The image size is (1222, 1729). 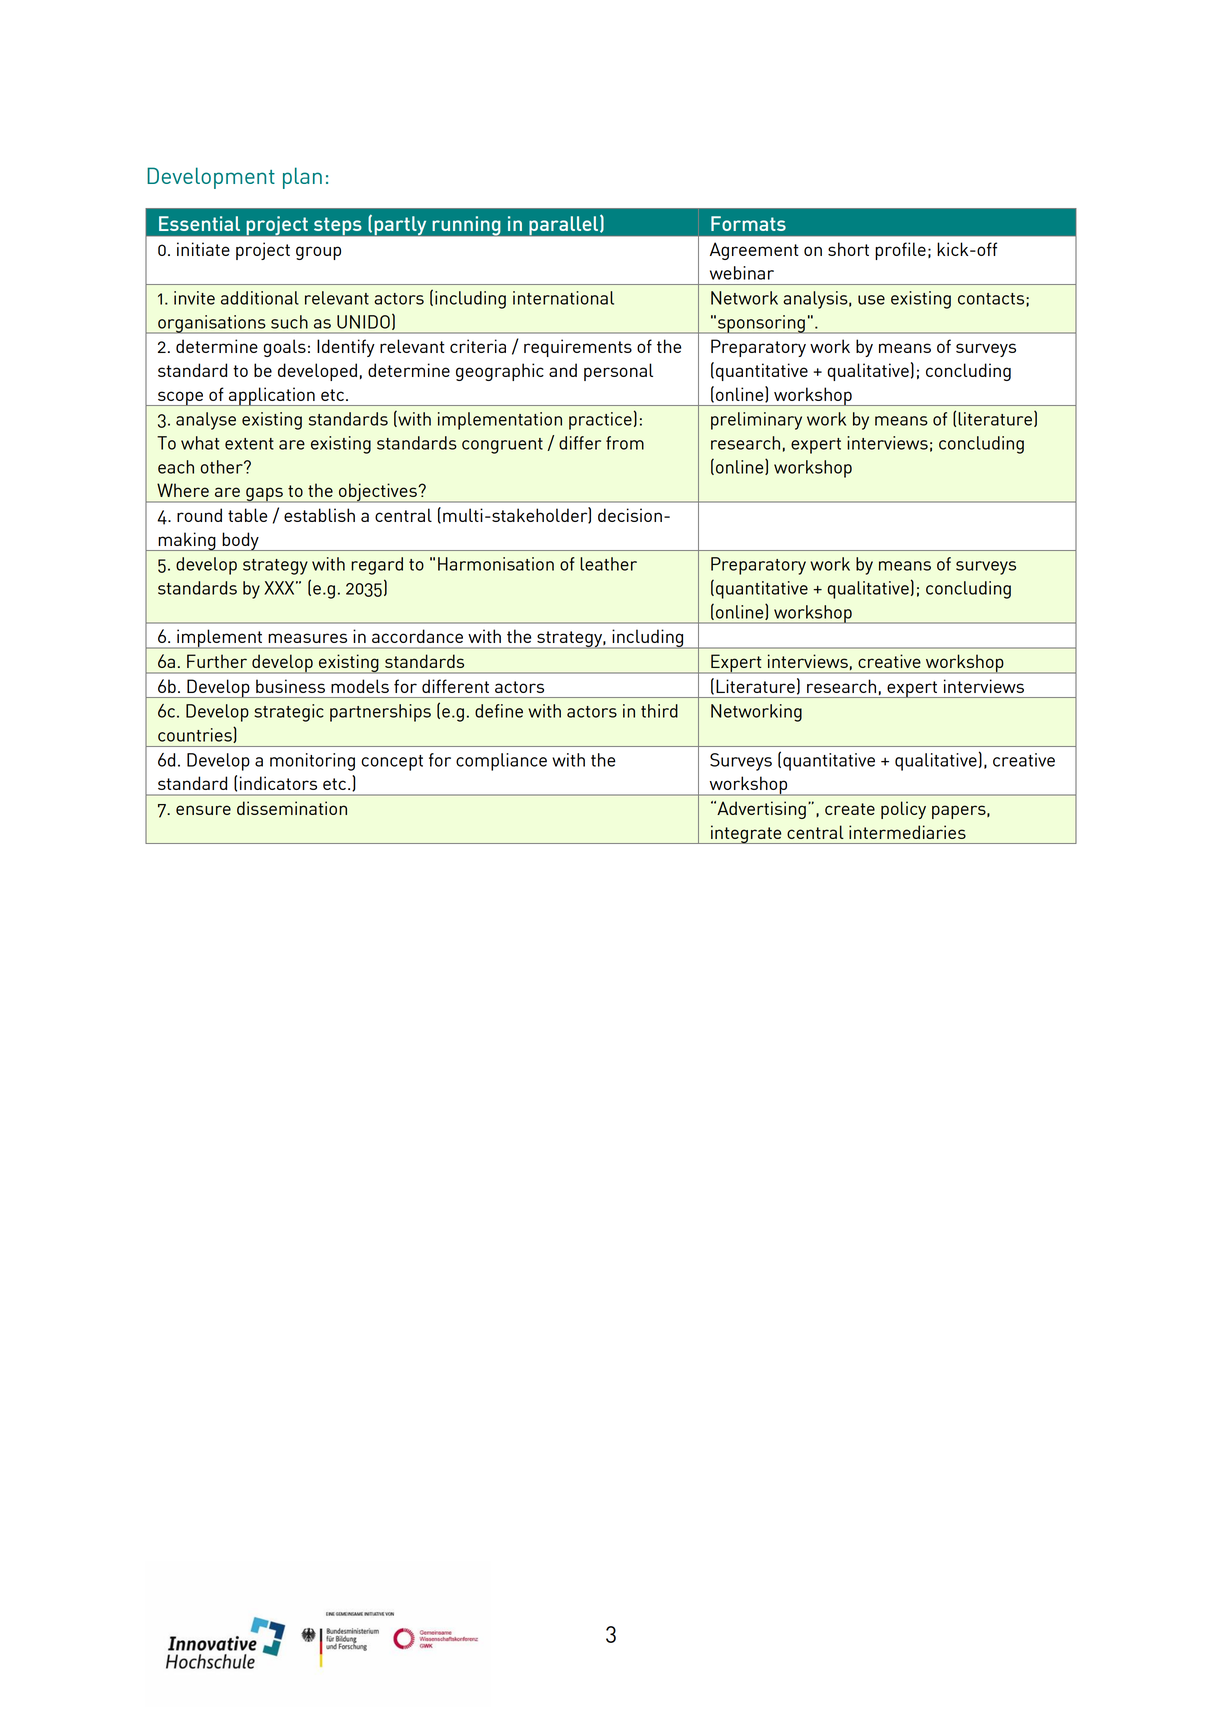 What do you see at coordinates (848, 249) in the image?
I see `short` at bounding box center [848, 249].
